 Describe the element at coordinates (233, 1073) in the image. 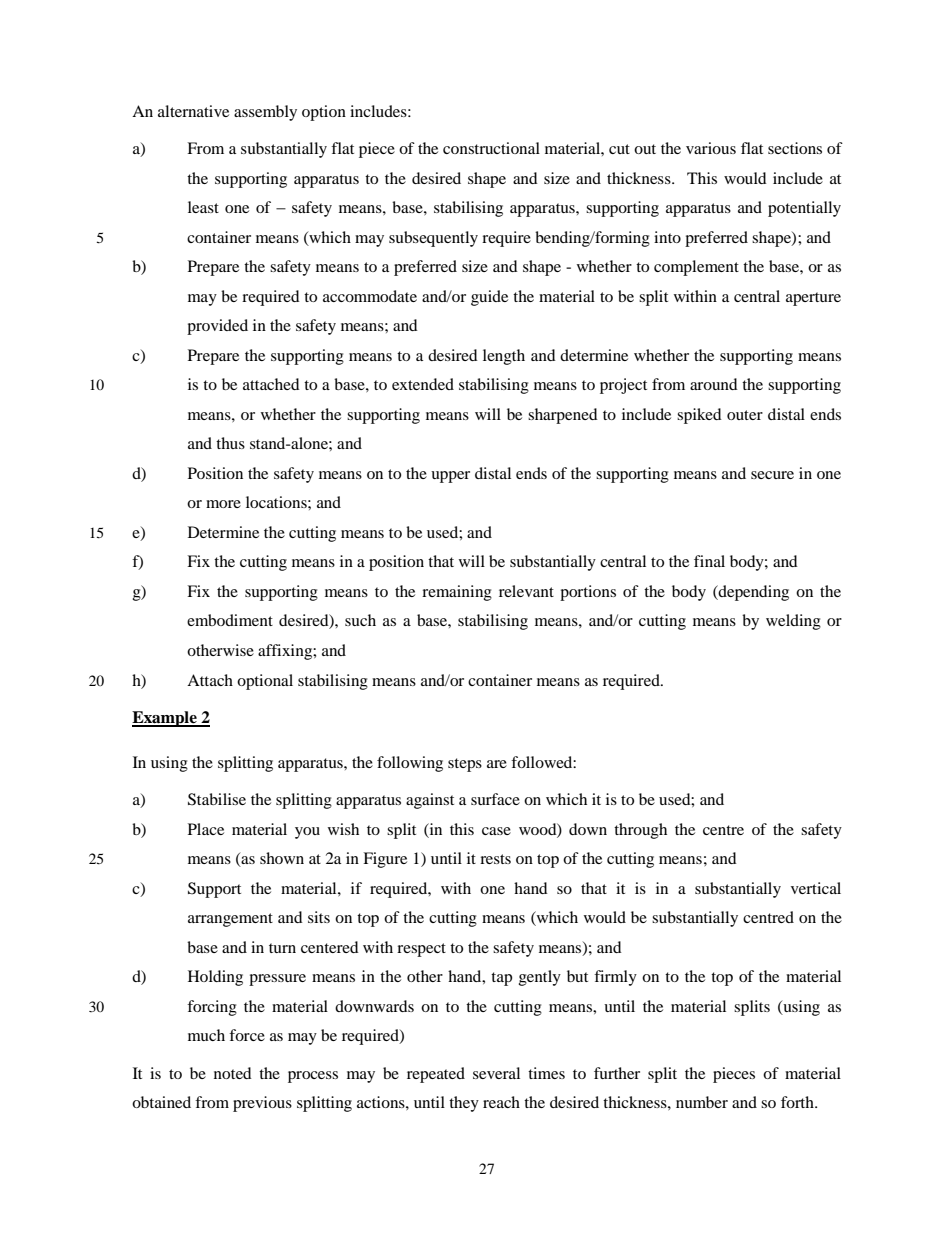

I see `noted` at that location.
